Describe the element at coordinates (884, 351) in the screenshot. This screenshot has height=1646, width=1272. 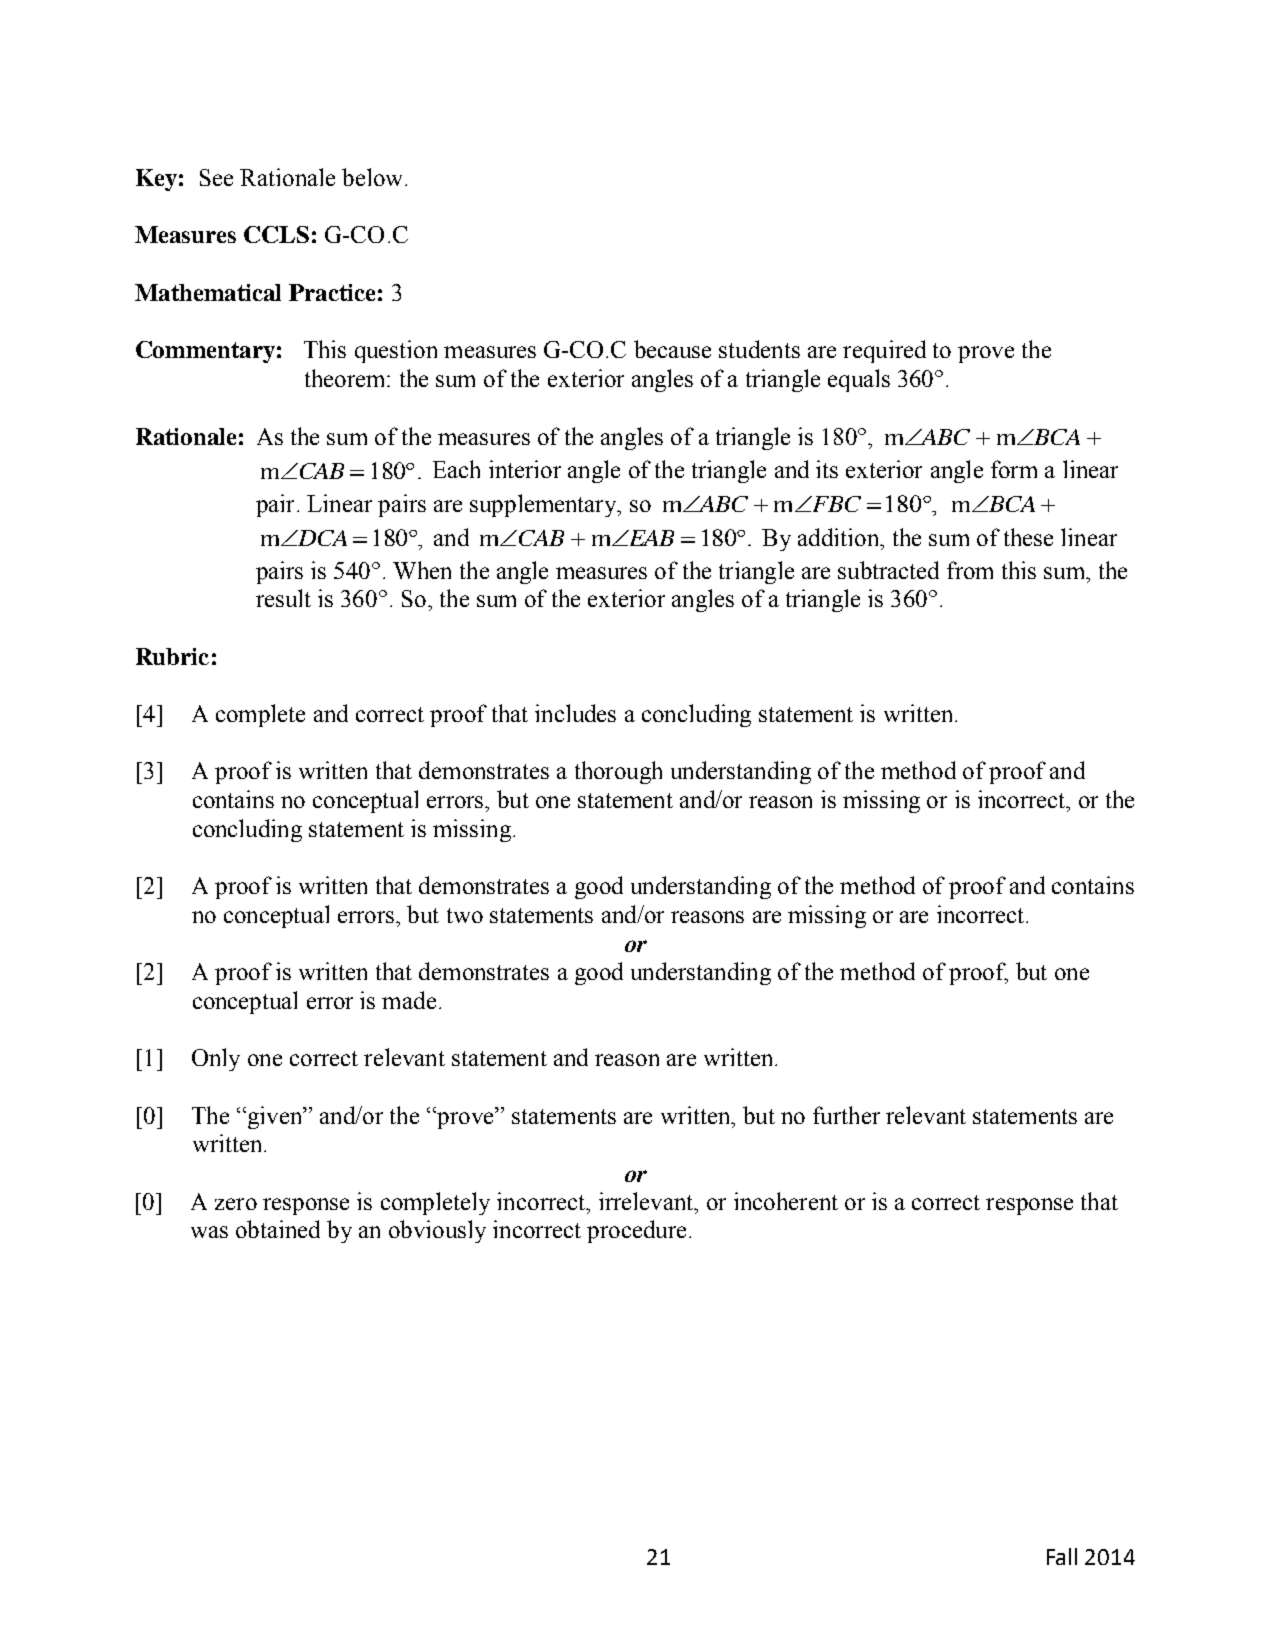
I see `required` at that location.
